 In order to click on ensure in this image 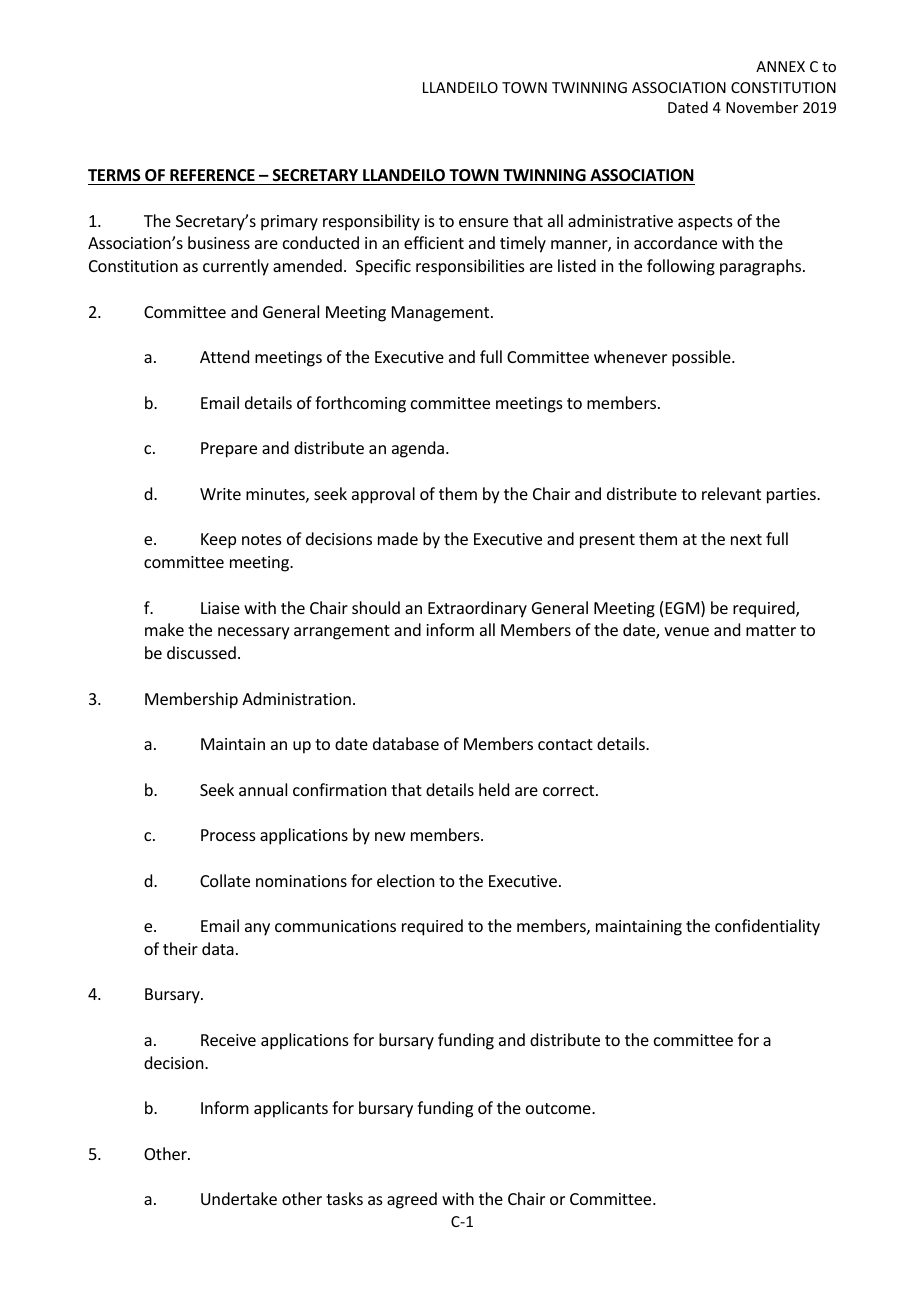, I will do `click(483, 222)`.
